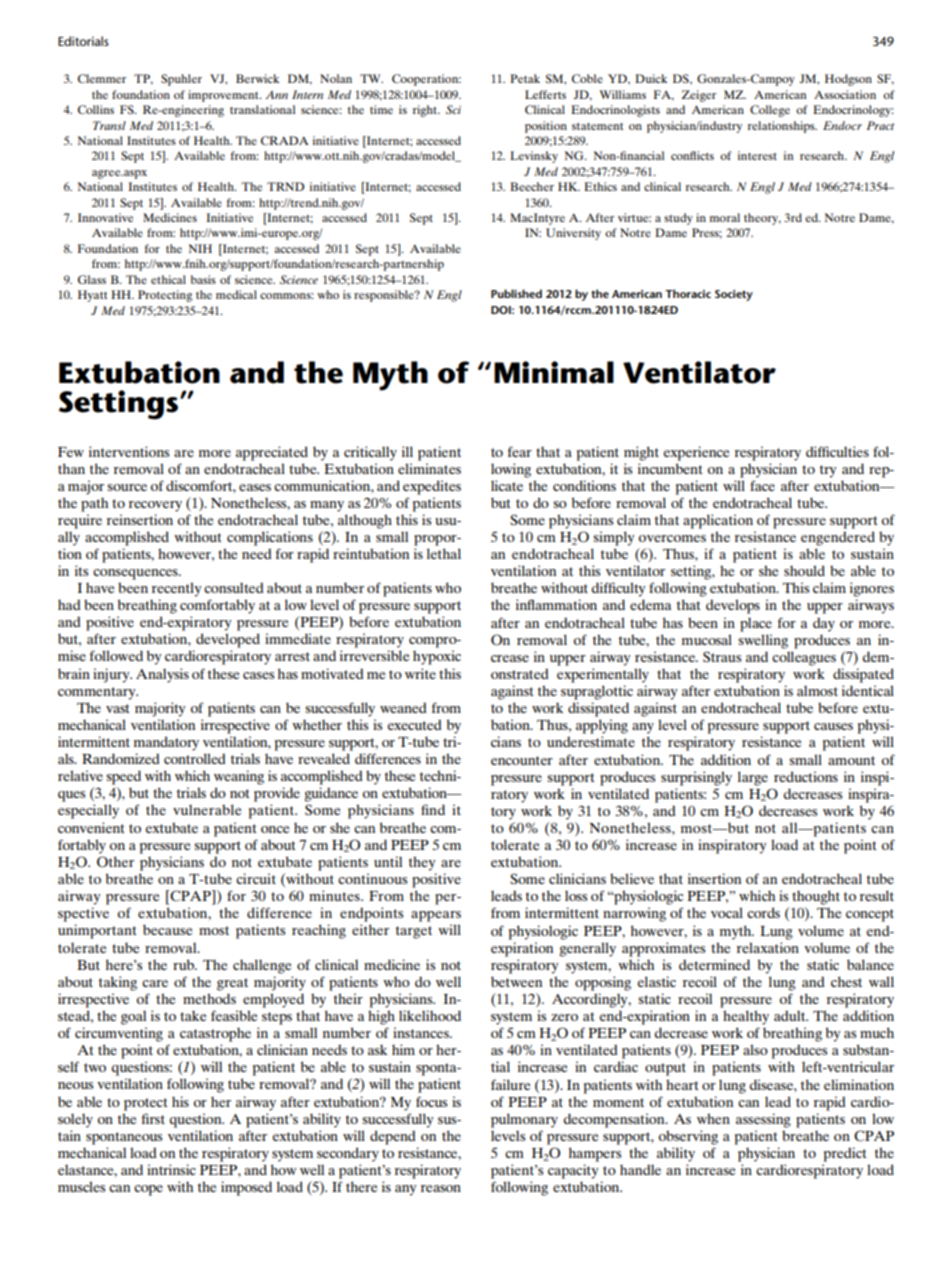 The image size is (952, 1275). What do you see at coordinates (381, 109) in the page?
I see `time` at bounding box center [381, 109].
